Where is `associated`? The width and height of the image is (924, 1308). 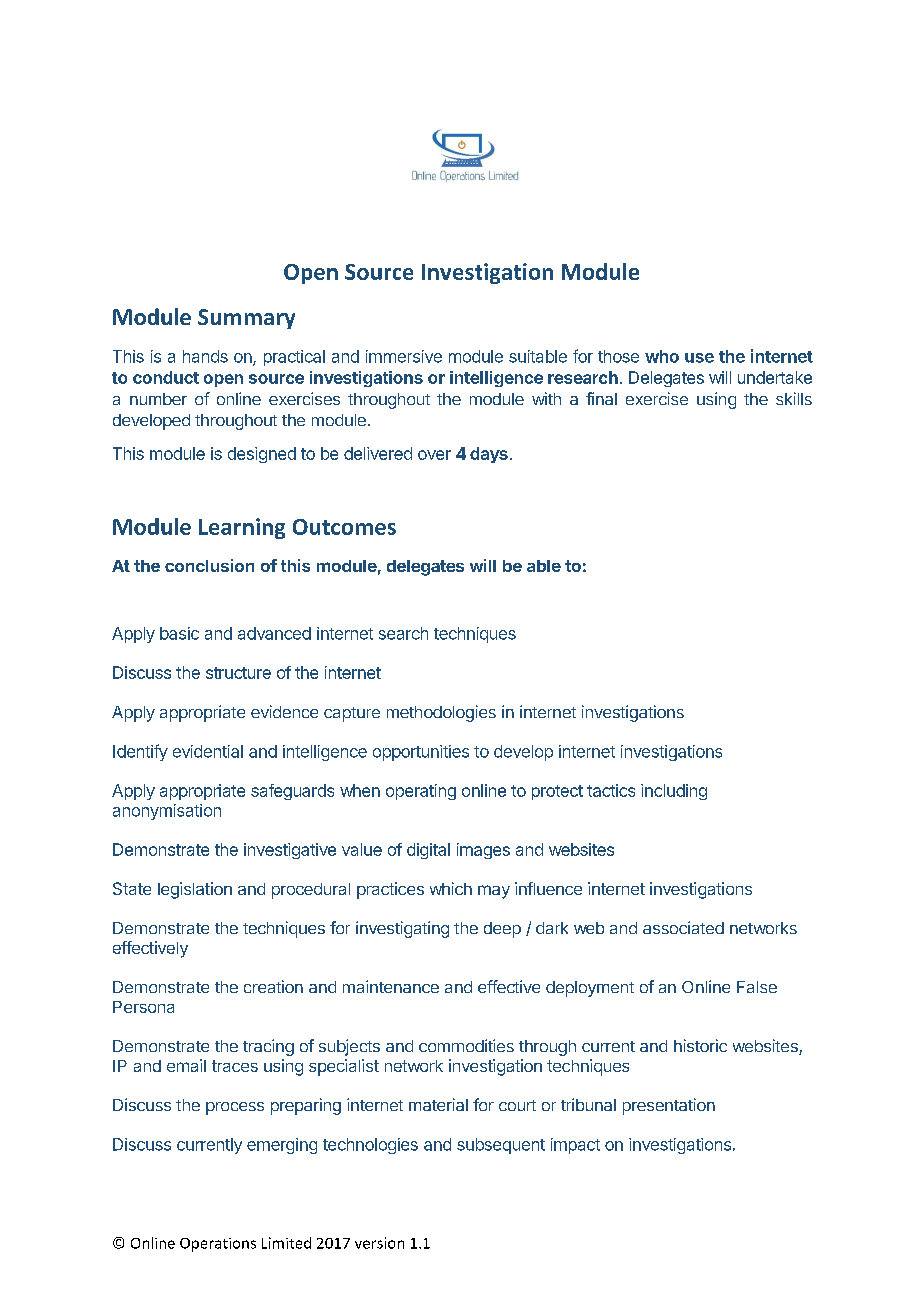 associated is located at coordinates (683, 927).
